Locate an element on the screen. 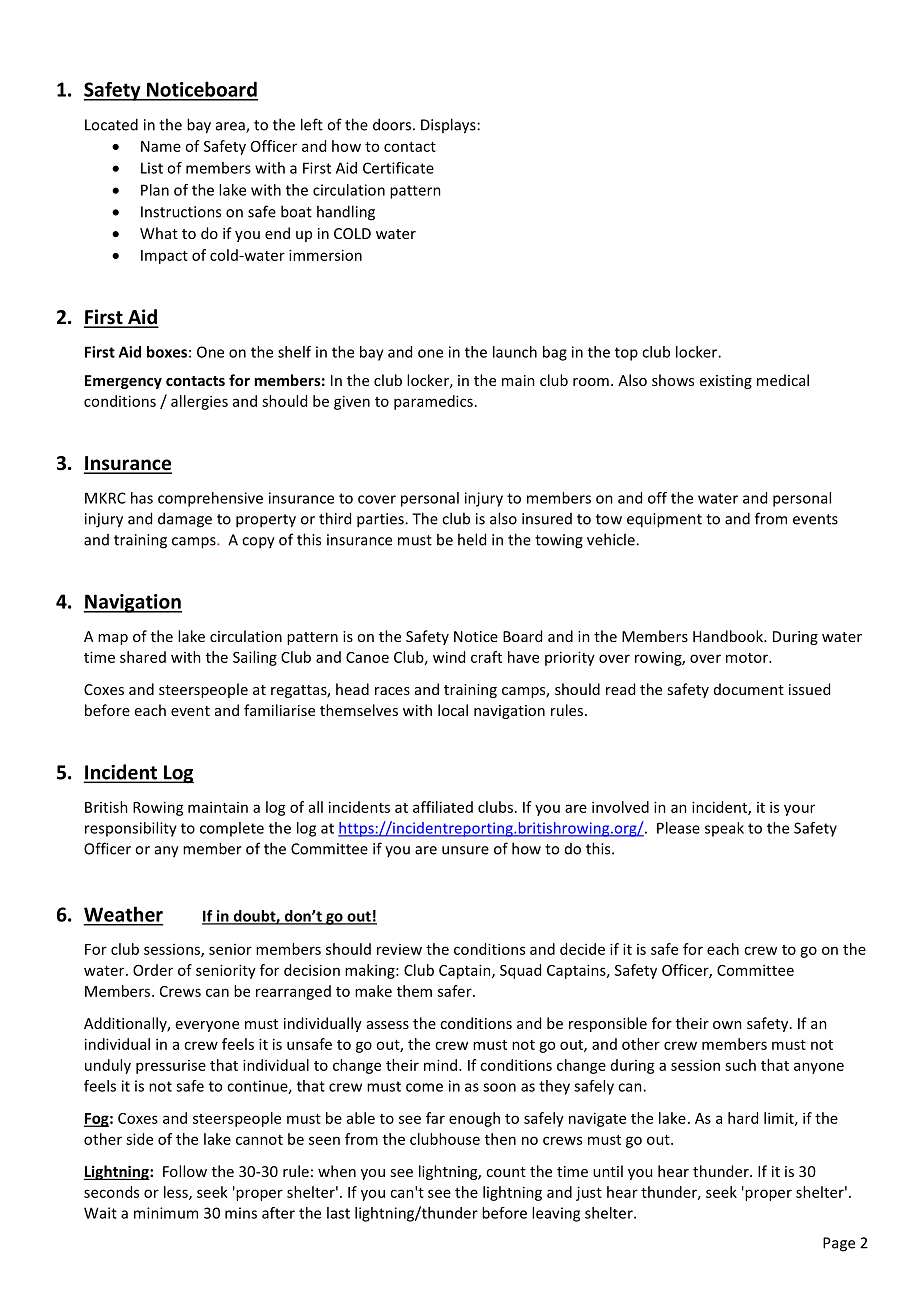 The height and width of the screenshot is (1308, 924). held is located at coordinates (472, 539).
